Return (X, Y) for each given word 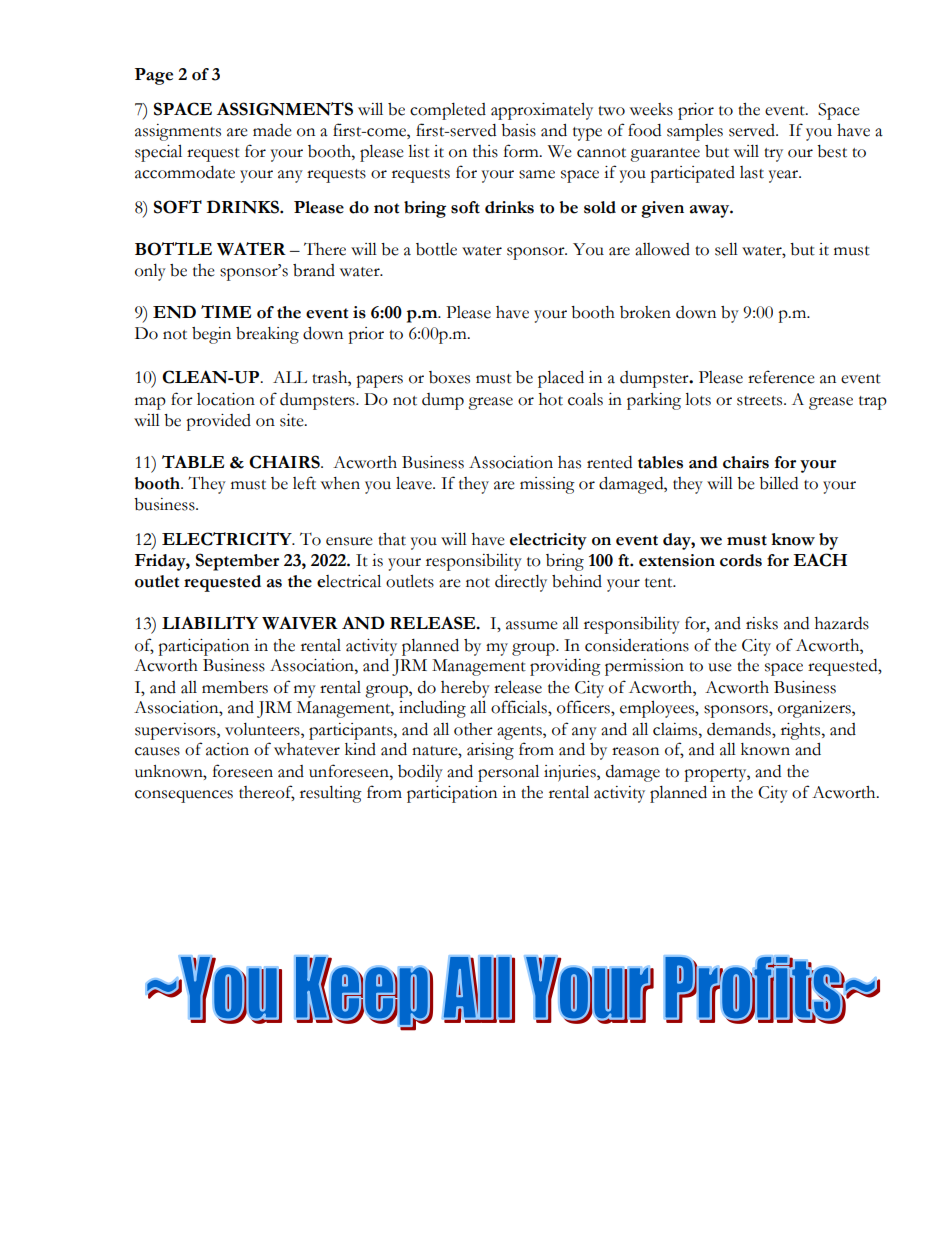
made (272, 130)
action (227, 749)
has (569, 462)
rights (802, 731)
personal (508, 773)
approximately (542, 111)
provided (218, 422)
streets (761, 401)
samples (695, 132)
